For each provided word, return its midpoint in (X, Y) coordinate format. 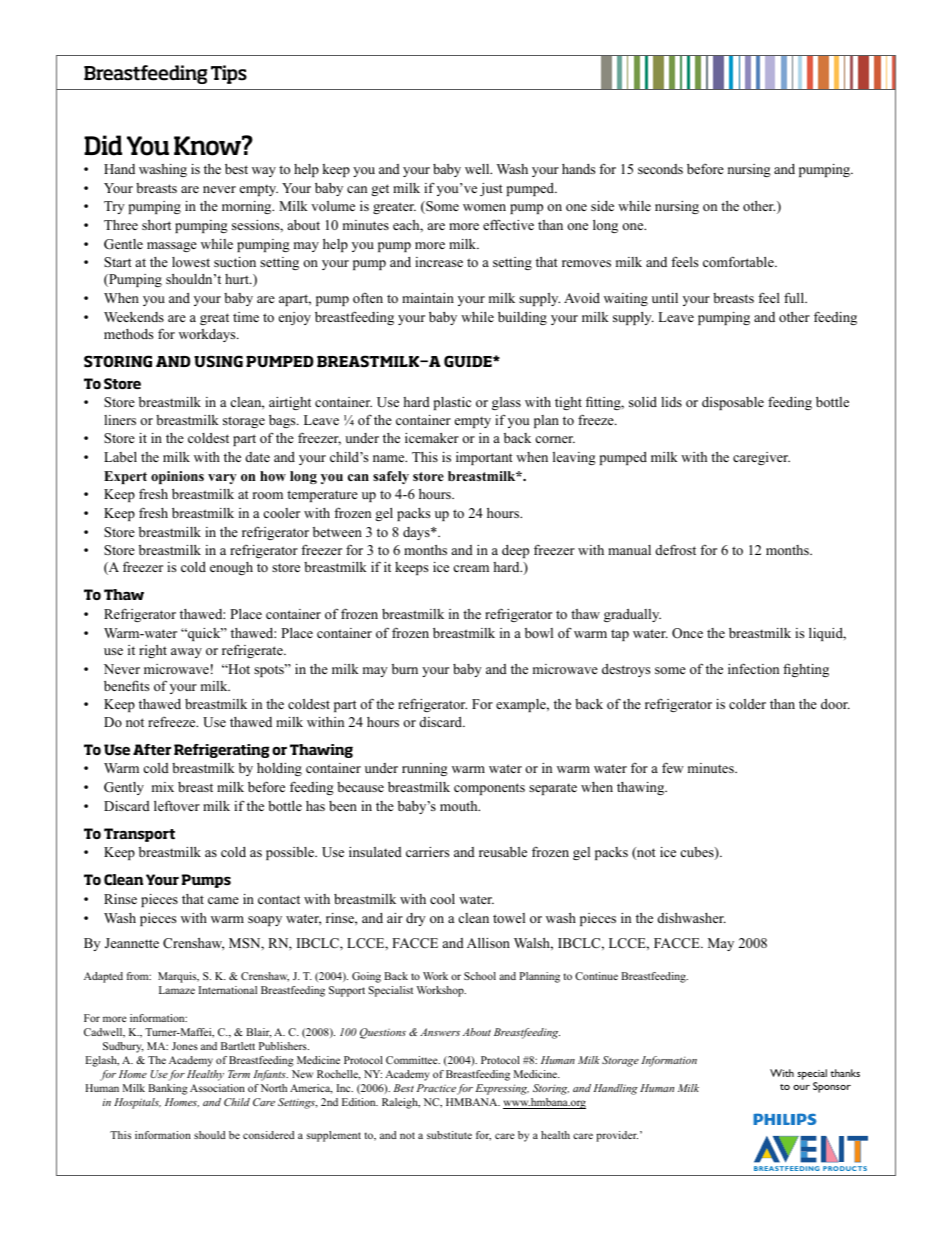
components (489, 789)
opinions (177, 477)
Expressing (502, 1089)
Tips (229, 74)
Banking (168, 1089)
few (673, 767)
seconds (660, 169)
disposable (733, 403)
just (491, 189)
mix (163, 787)
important (484, 458)
